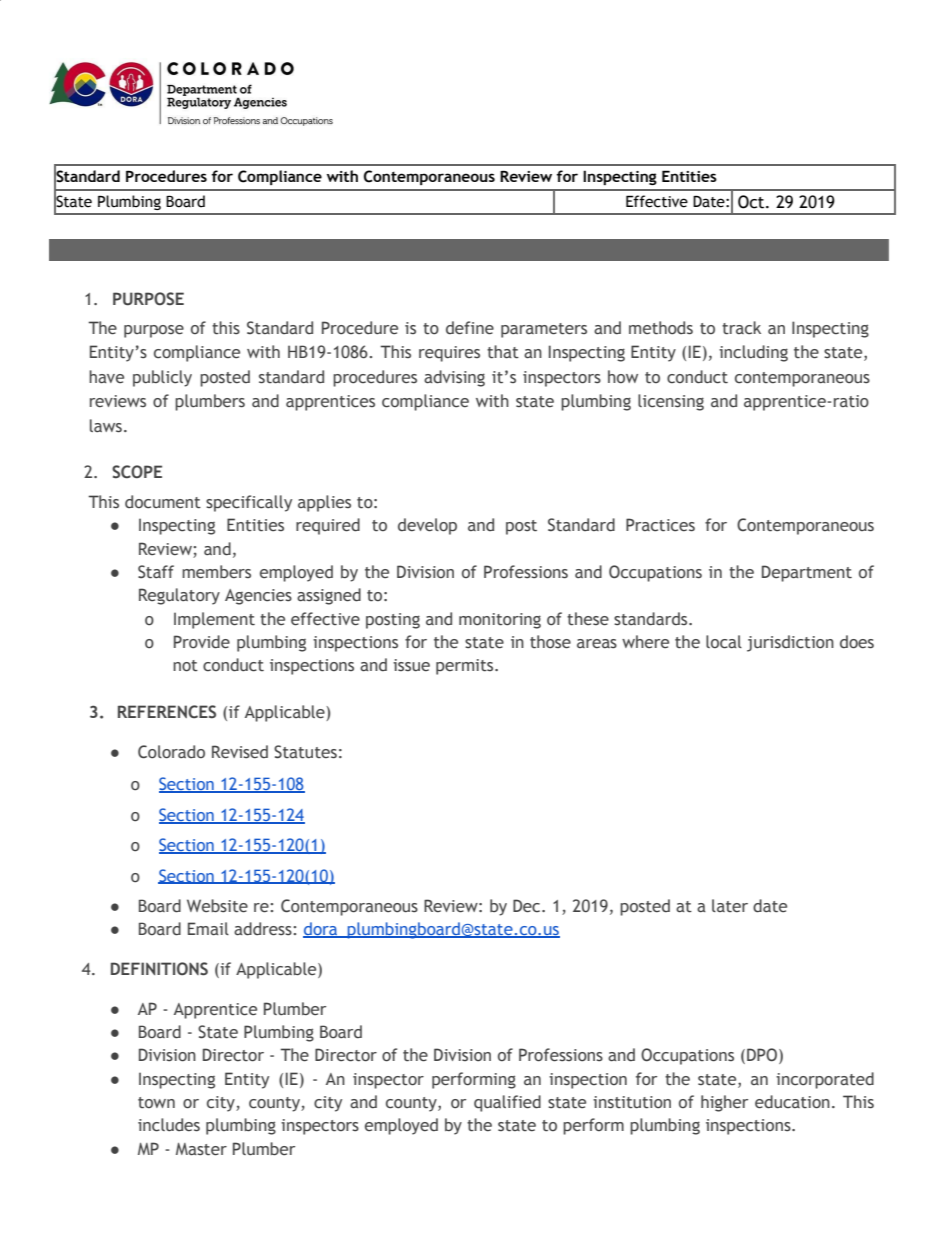 The width and height of the page is (952, 1233). I want to click on Department, so click(807, 573).
